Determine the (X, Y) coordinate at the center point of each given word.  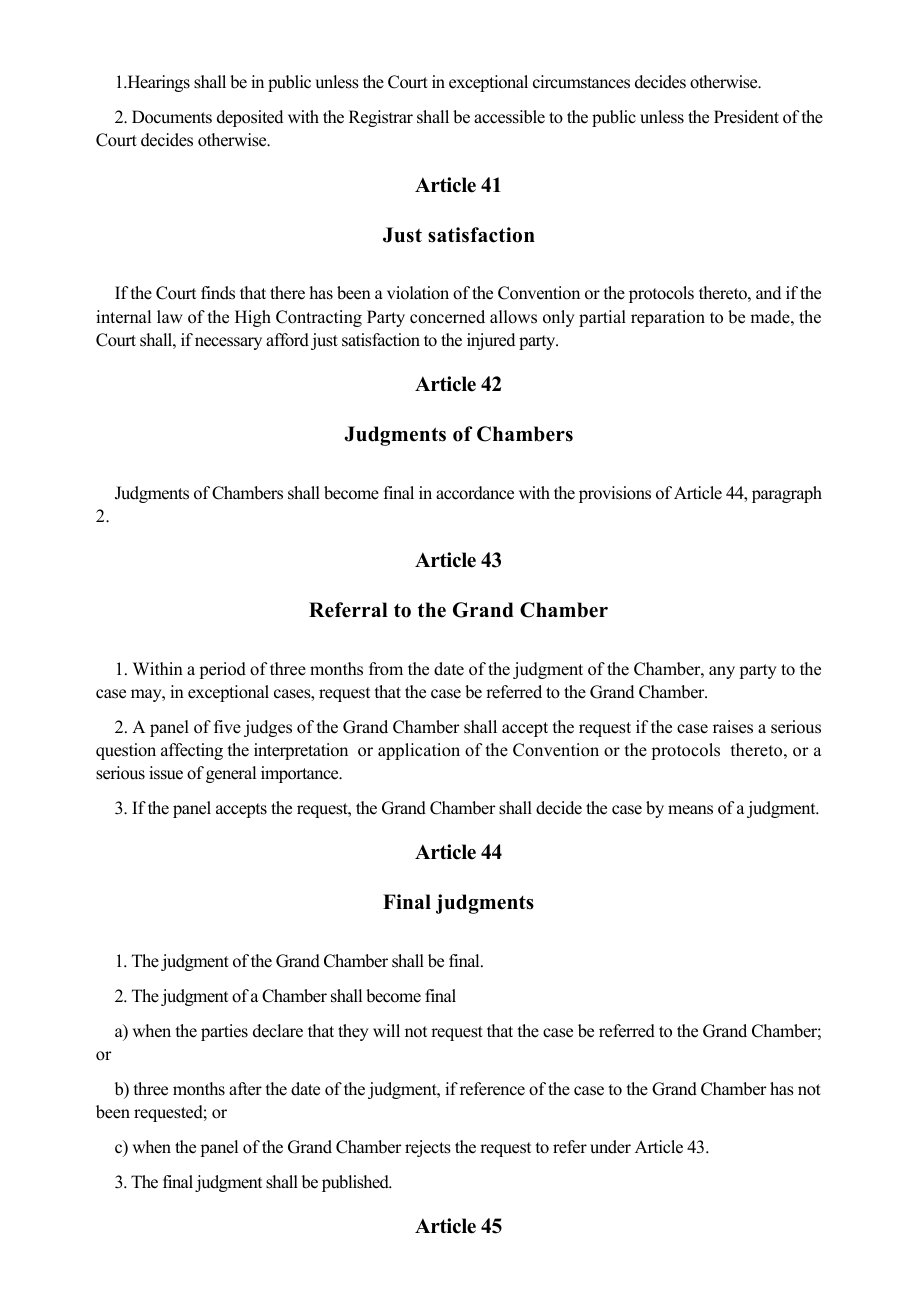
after (245, 1089)
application (419, 751)
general (231, 774)
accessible (509, 117)
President (746, 117)
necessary (228, 343)
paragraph (787, 494)
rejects (428, 1148)
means (690, 810)
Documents (172, 117)
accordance (475, 493)
